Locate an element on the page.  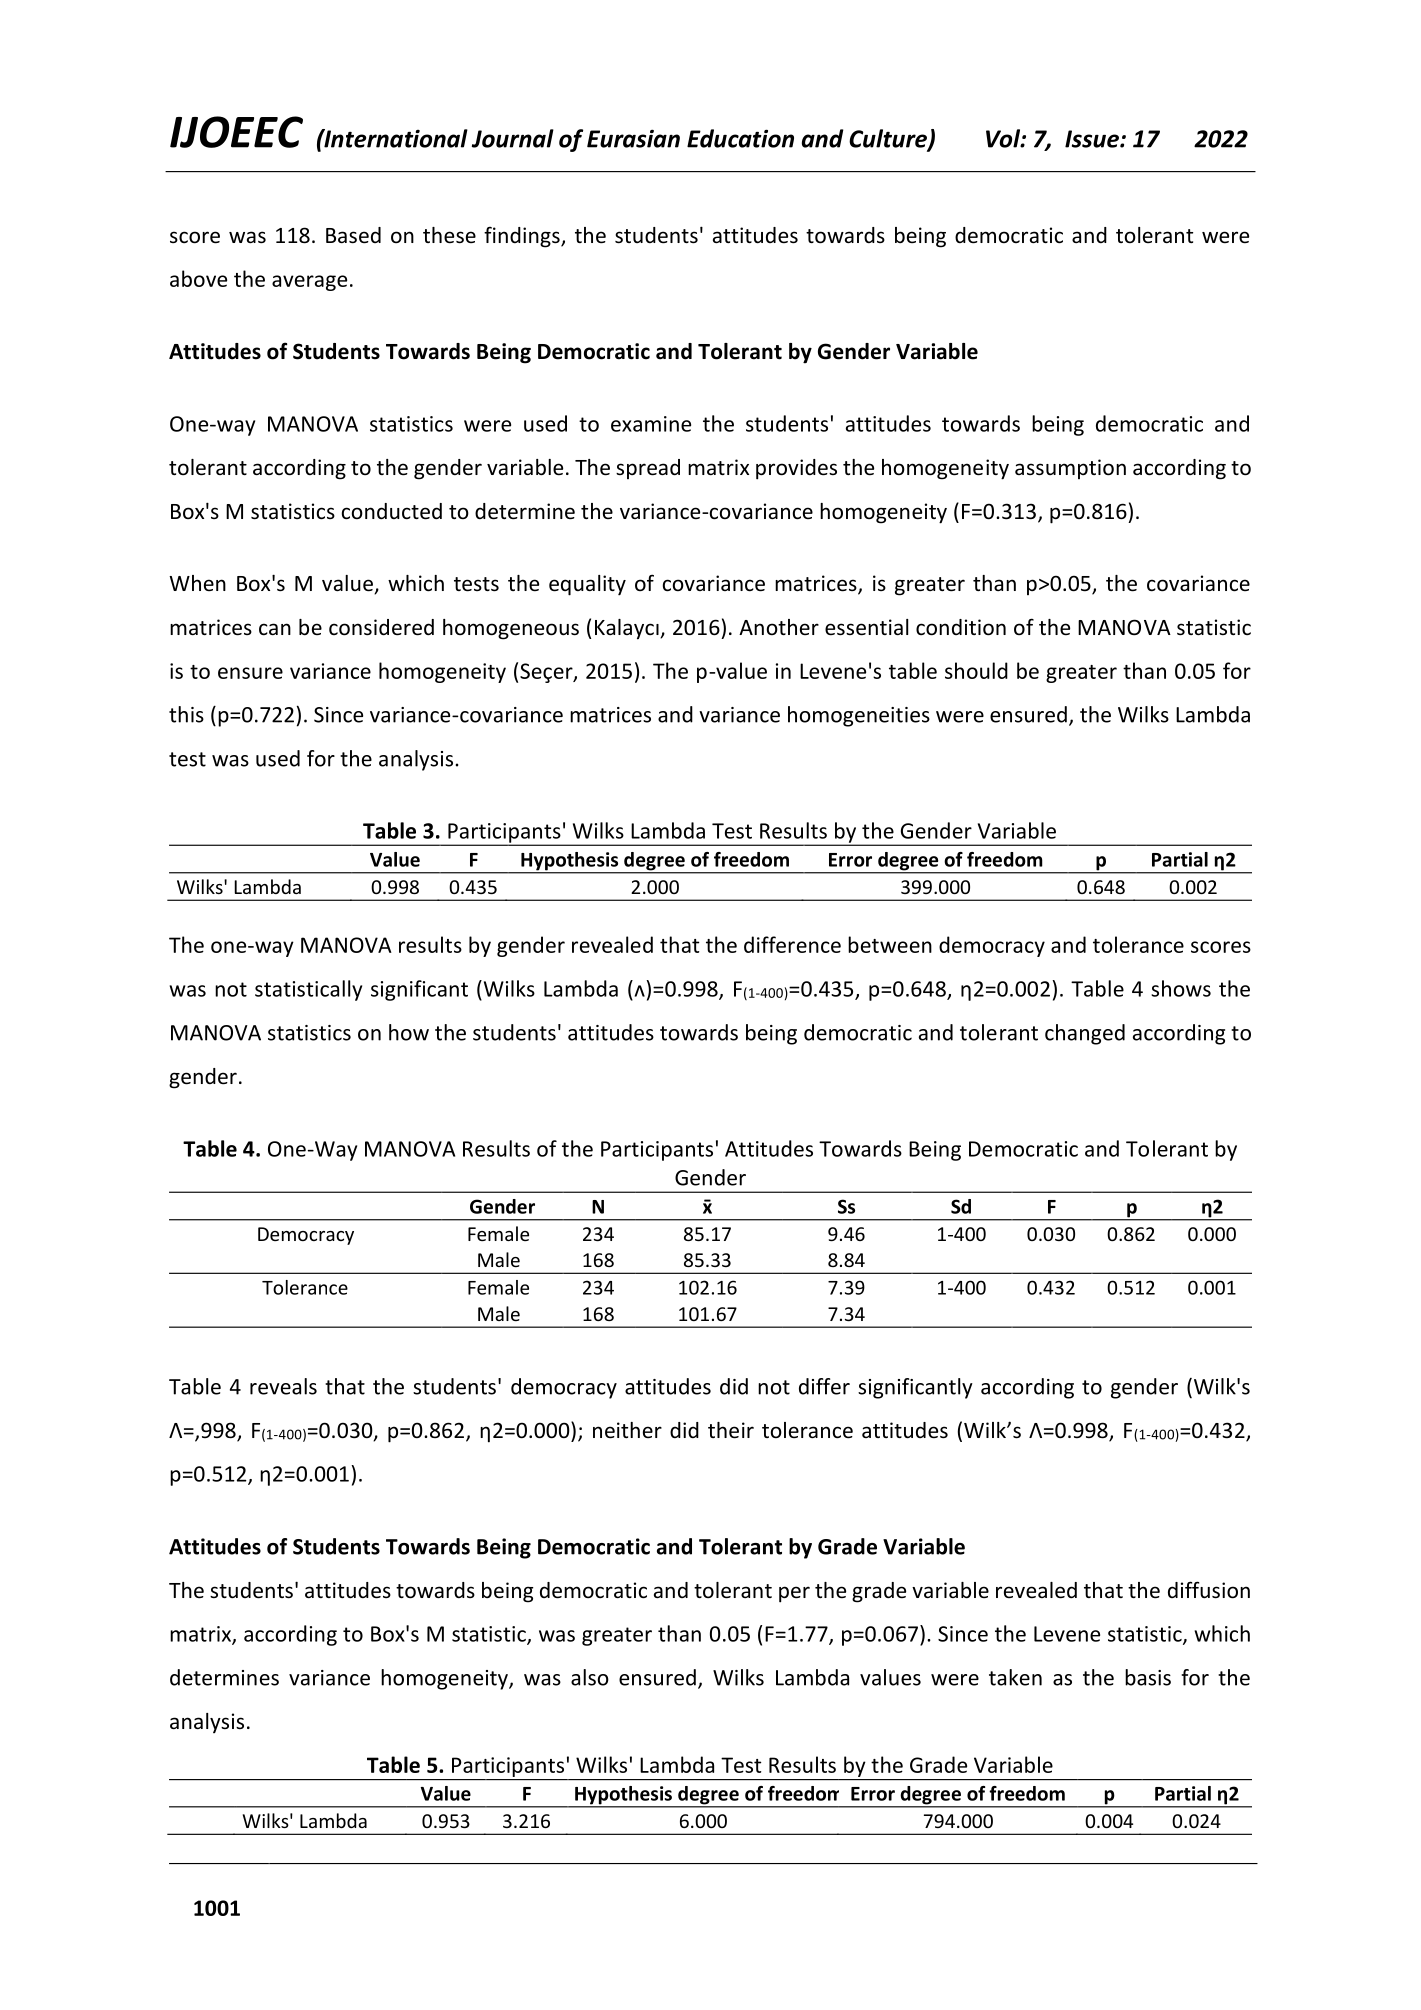
also is located at coordinates (590, 1677).
